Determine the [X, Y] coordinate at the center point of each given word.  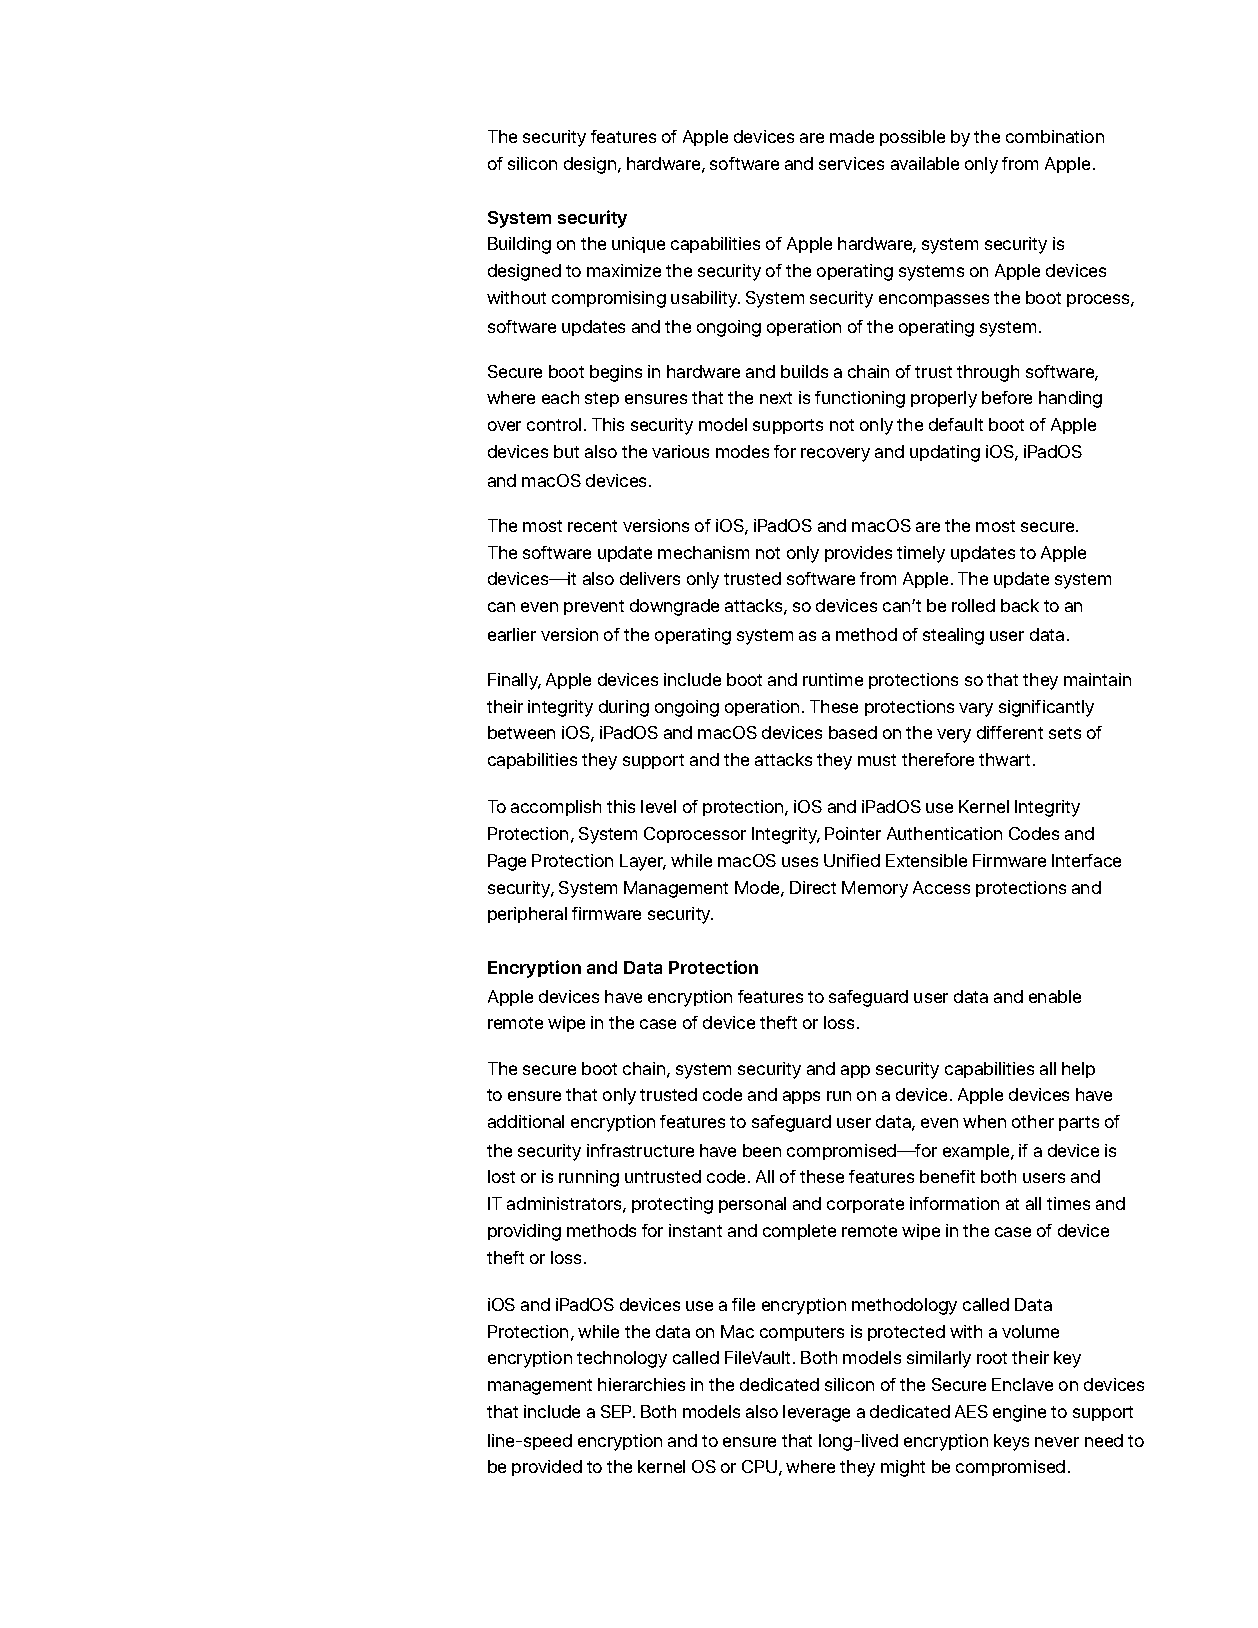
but [566, 451]
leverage [816, 1413]
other [1033, 1121]
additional [526, 1121]
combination [1055, 136]
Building [519, 245]
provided [547, 1468]
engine [1019, 1413]
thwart [1004, 759]
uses [800, 862]
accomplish [556, 808]
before [1007, 397]
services [851, 163]
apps [801, 1097]
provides [858, 554]
